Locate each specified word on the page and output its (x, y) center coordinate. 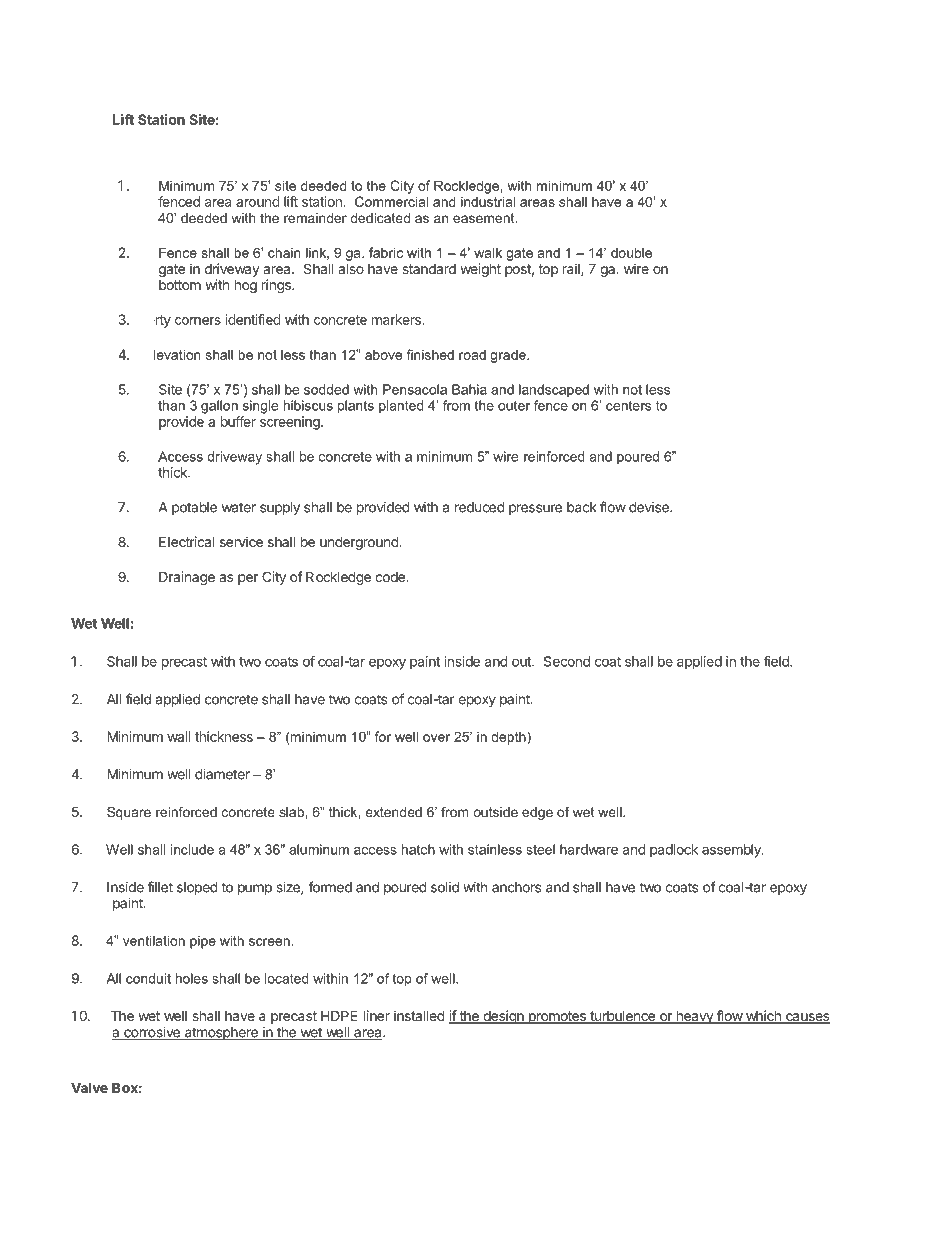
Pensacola (415, 389)
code (391, 577)
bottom (180, 285)
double (631, 252)
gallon (219, 407)
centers (628, 406)
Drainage (187, 578)
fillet (160, 887)
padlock (674, 851)
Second (567, 661)
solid (445, 887)
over (436, 738)
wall (179, 736)
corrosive (152, 1033)
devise (650, 507)
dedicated (380, 218)
